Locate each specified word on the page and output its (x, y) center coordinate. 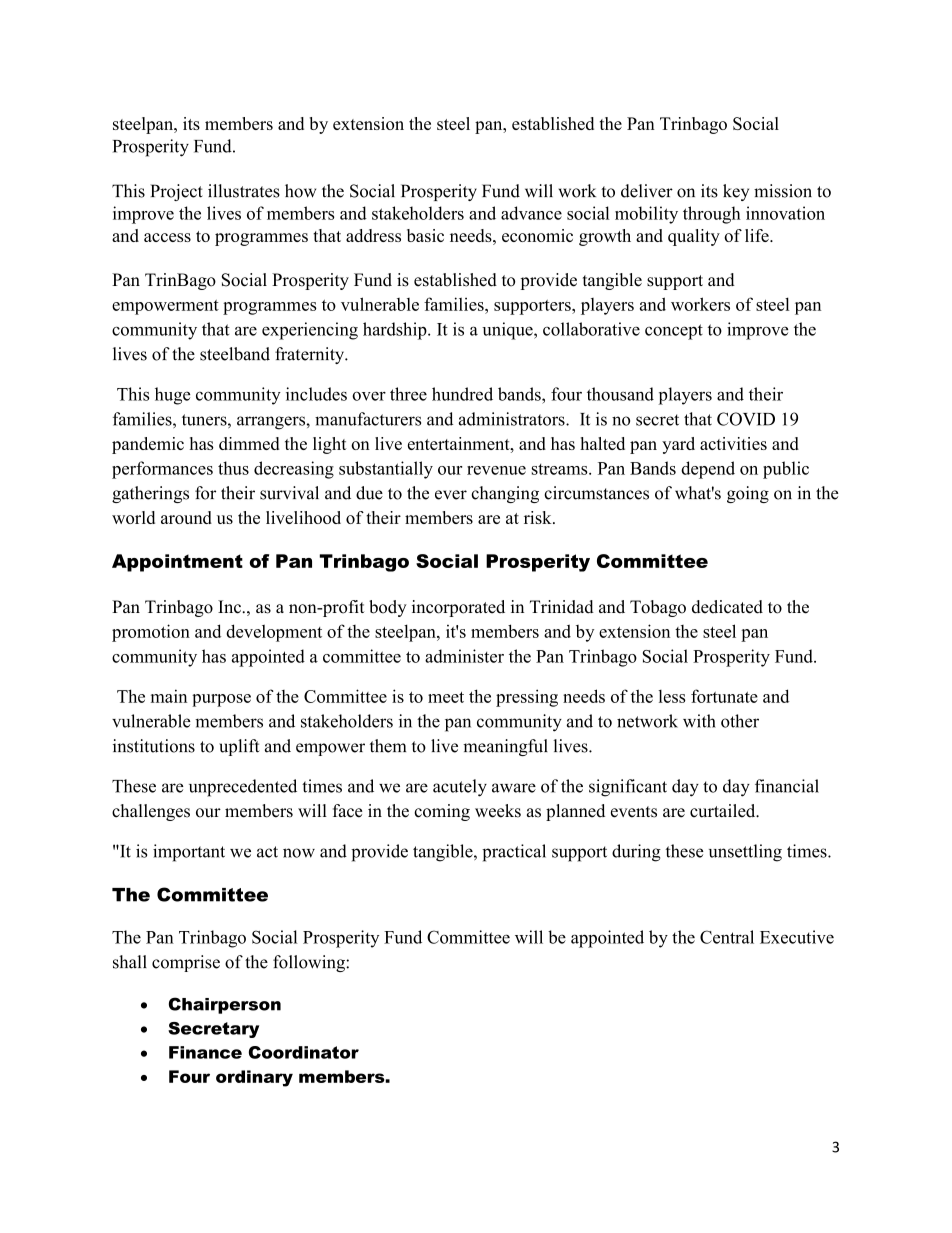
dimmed (249, 443)
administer (464, 656)
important (189, 853)
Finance (205, 1052)
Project (176, 192)
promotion (151, 633)
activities (733, 443)
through (712, 215)
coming (442, 812)
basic (425, 235)
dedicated (727, 607)
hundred (462, 394)
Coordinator (304, 1052)
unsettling (745, 853)
